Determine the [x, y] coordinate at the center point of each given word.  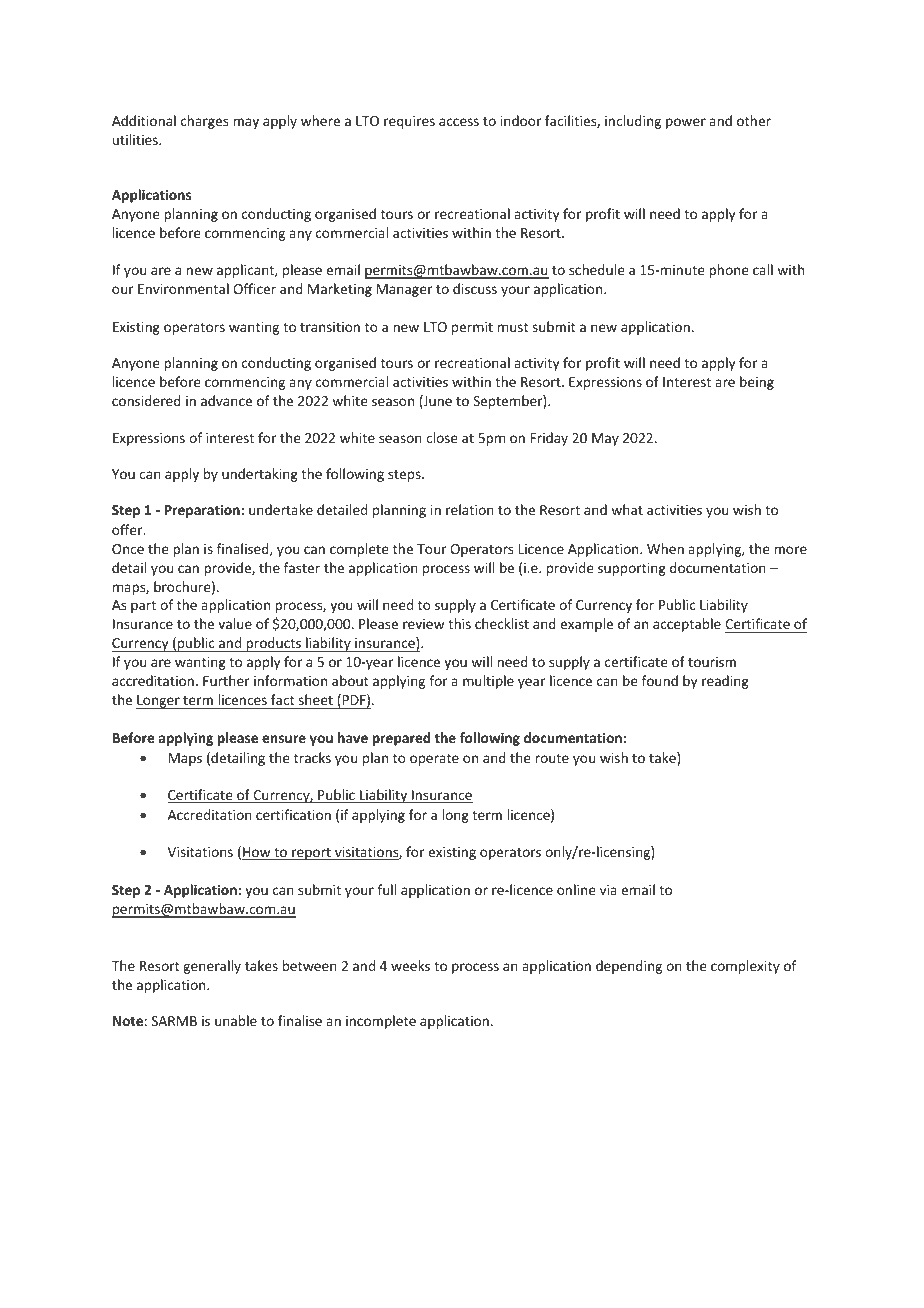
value [235, 623]
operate [434, 760]
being [757, 383]
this [459, 623]
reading [725, 682]
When [665, 548]
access [459, 122]
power [686, 123]
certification [293, 814]
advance [226, 400]
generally [212, 967]
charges [204, 122]
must [513, 327]
